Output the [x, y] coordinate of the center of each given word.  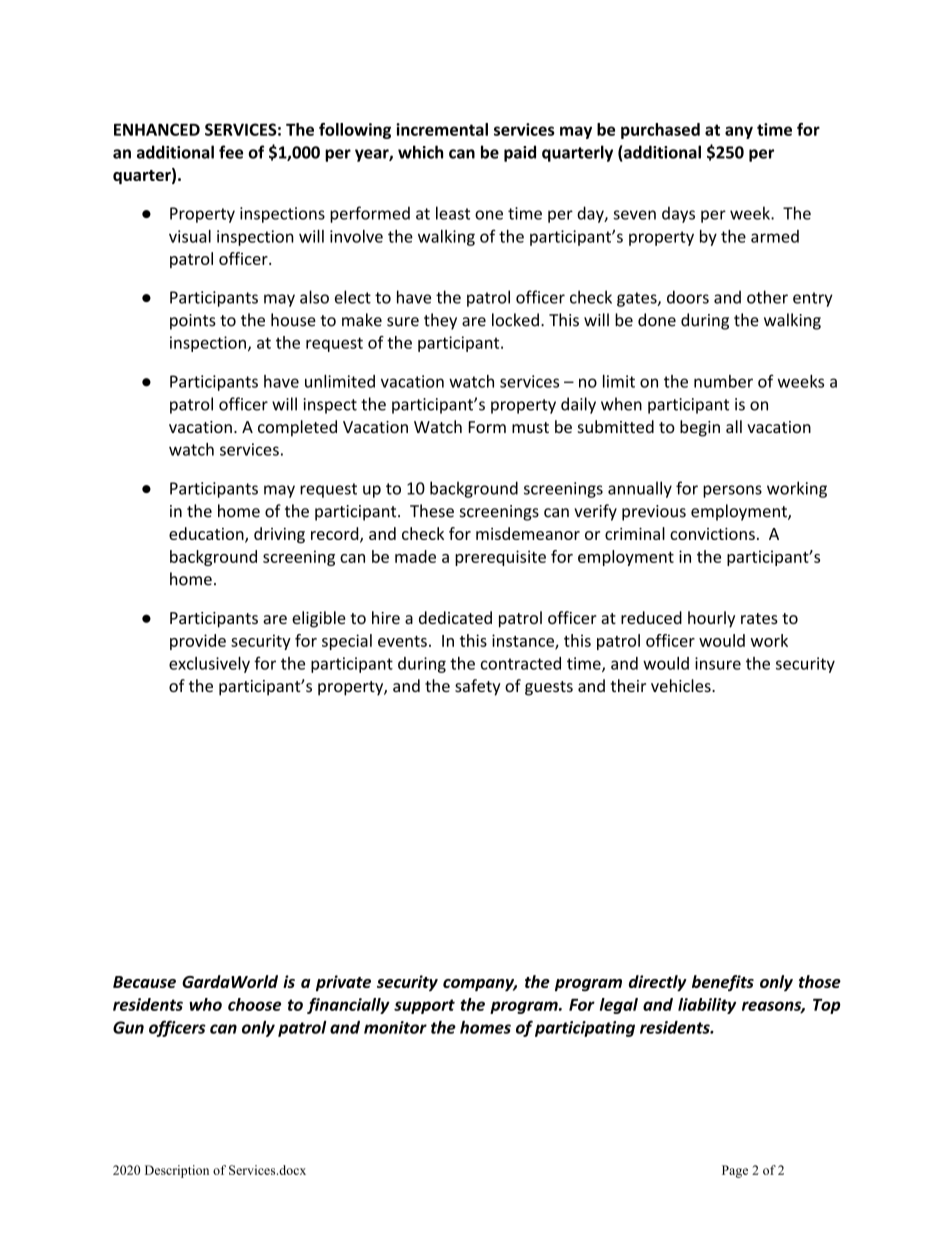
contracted [521, 663]
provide [198, 642]
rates [759, 618]
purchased [660, 131]
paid [520, 153]
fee [231, 152]
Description [177, 1171]
